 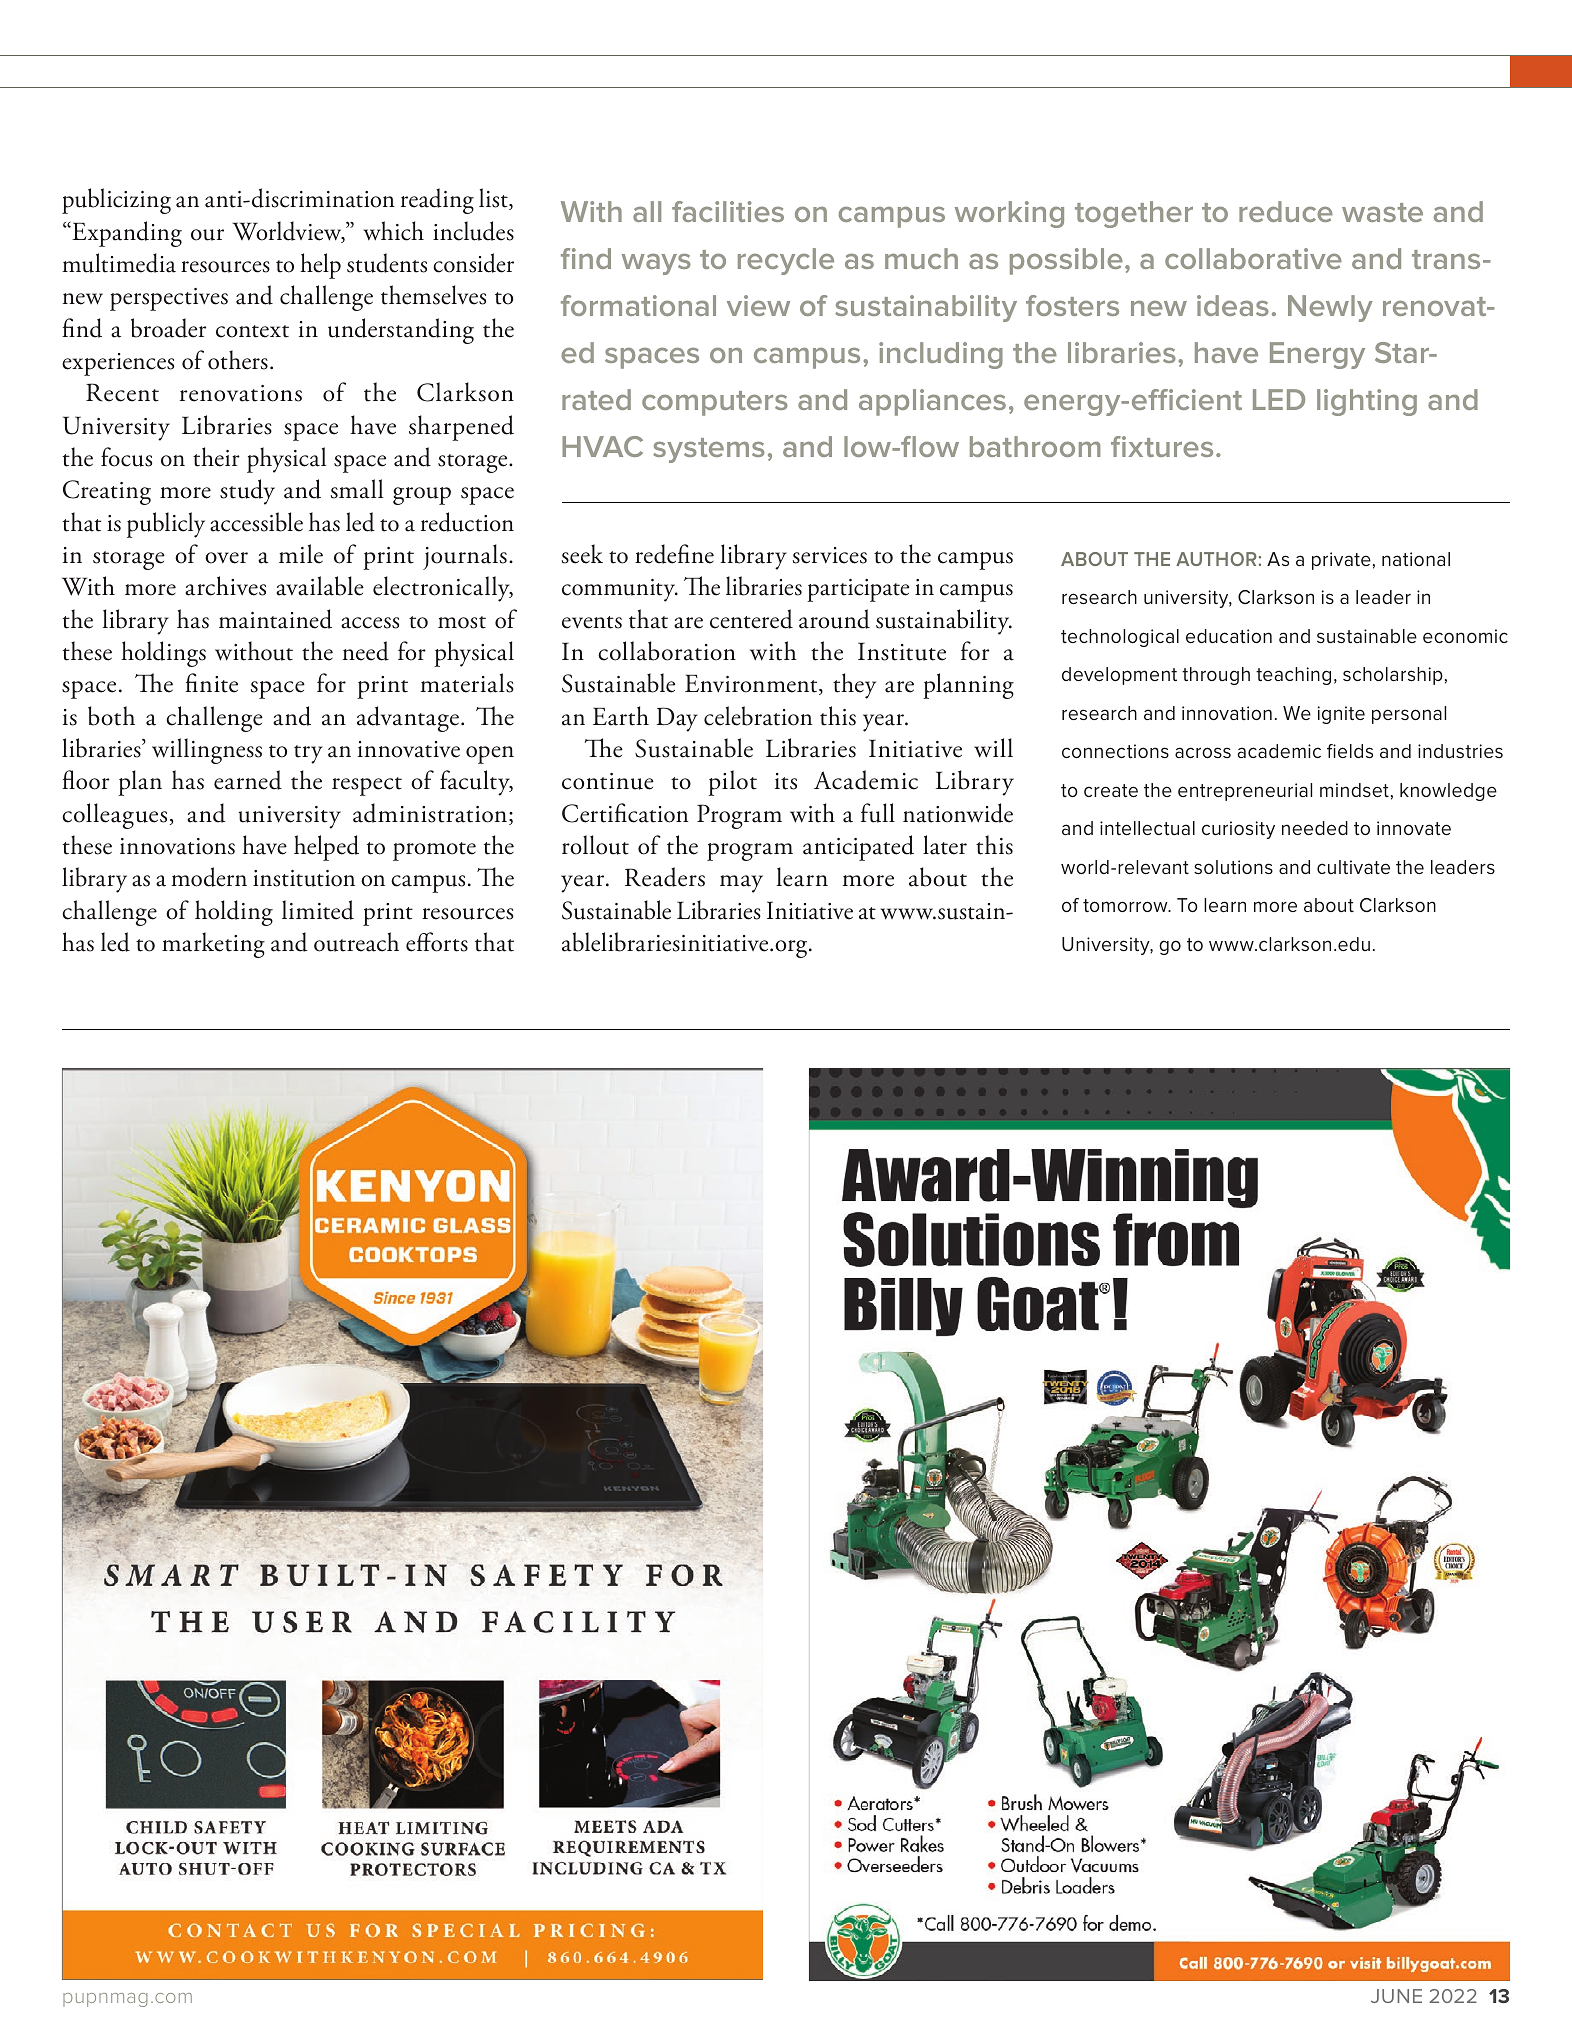 I want to click on limited, so click(x=318, y=910).
